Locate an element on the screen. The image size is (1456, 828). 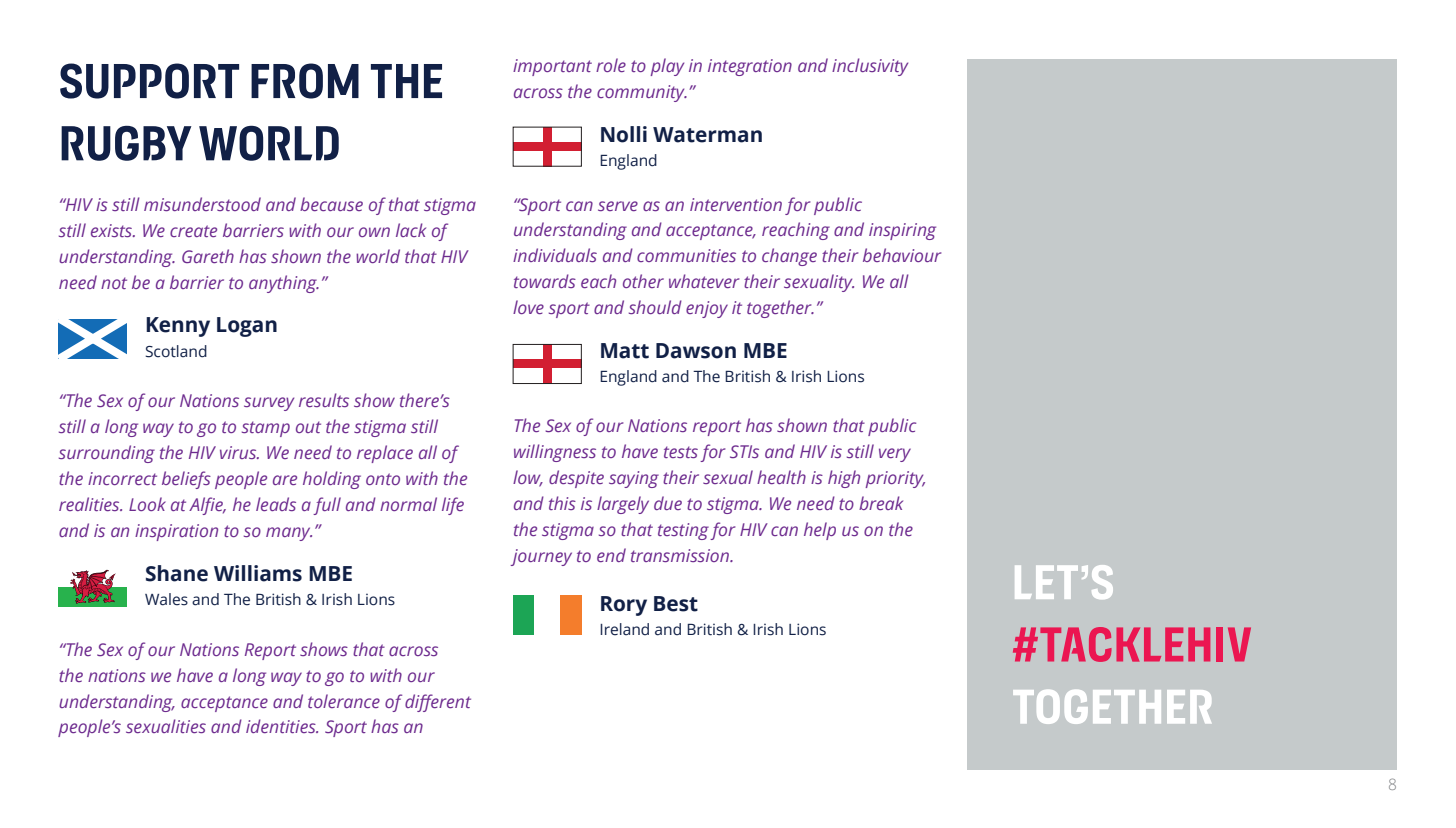
integration is located at coordinates (750, 67).
